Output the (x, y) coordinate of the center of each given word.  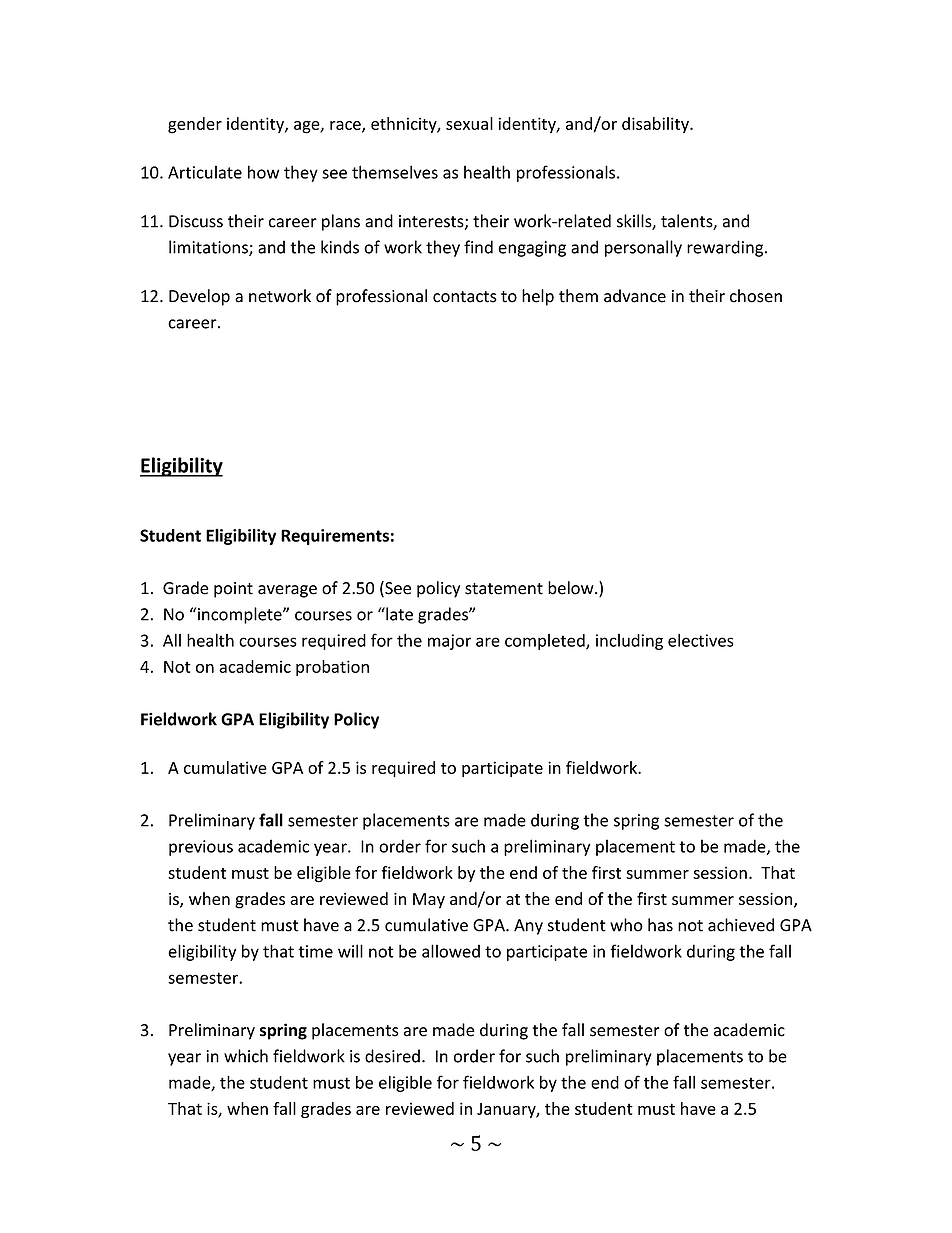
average (287, 591)
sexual (469, 123)
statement (504, 589)
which (246, 1056)
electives (701, 640)
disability (656, 125)
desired (392, 1056)
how (263, 172)
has (660, 925)
